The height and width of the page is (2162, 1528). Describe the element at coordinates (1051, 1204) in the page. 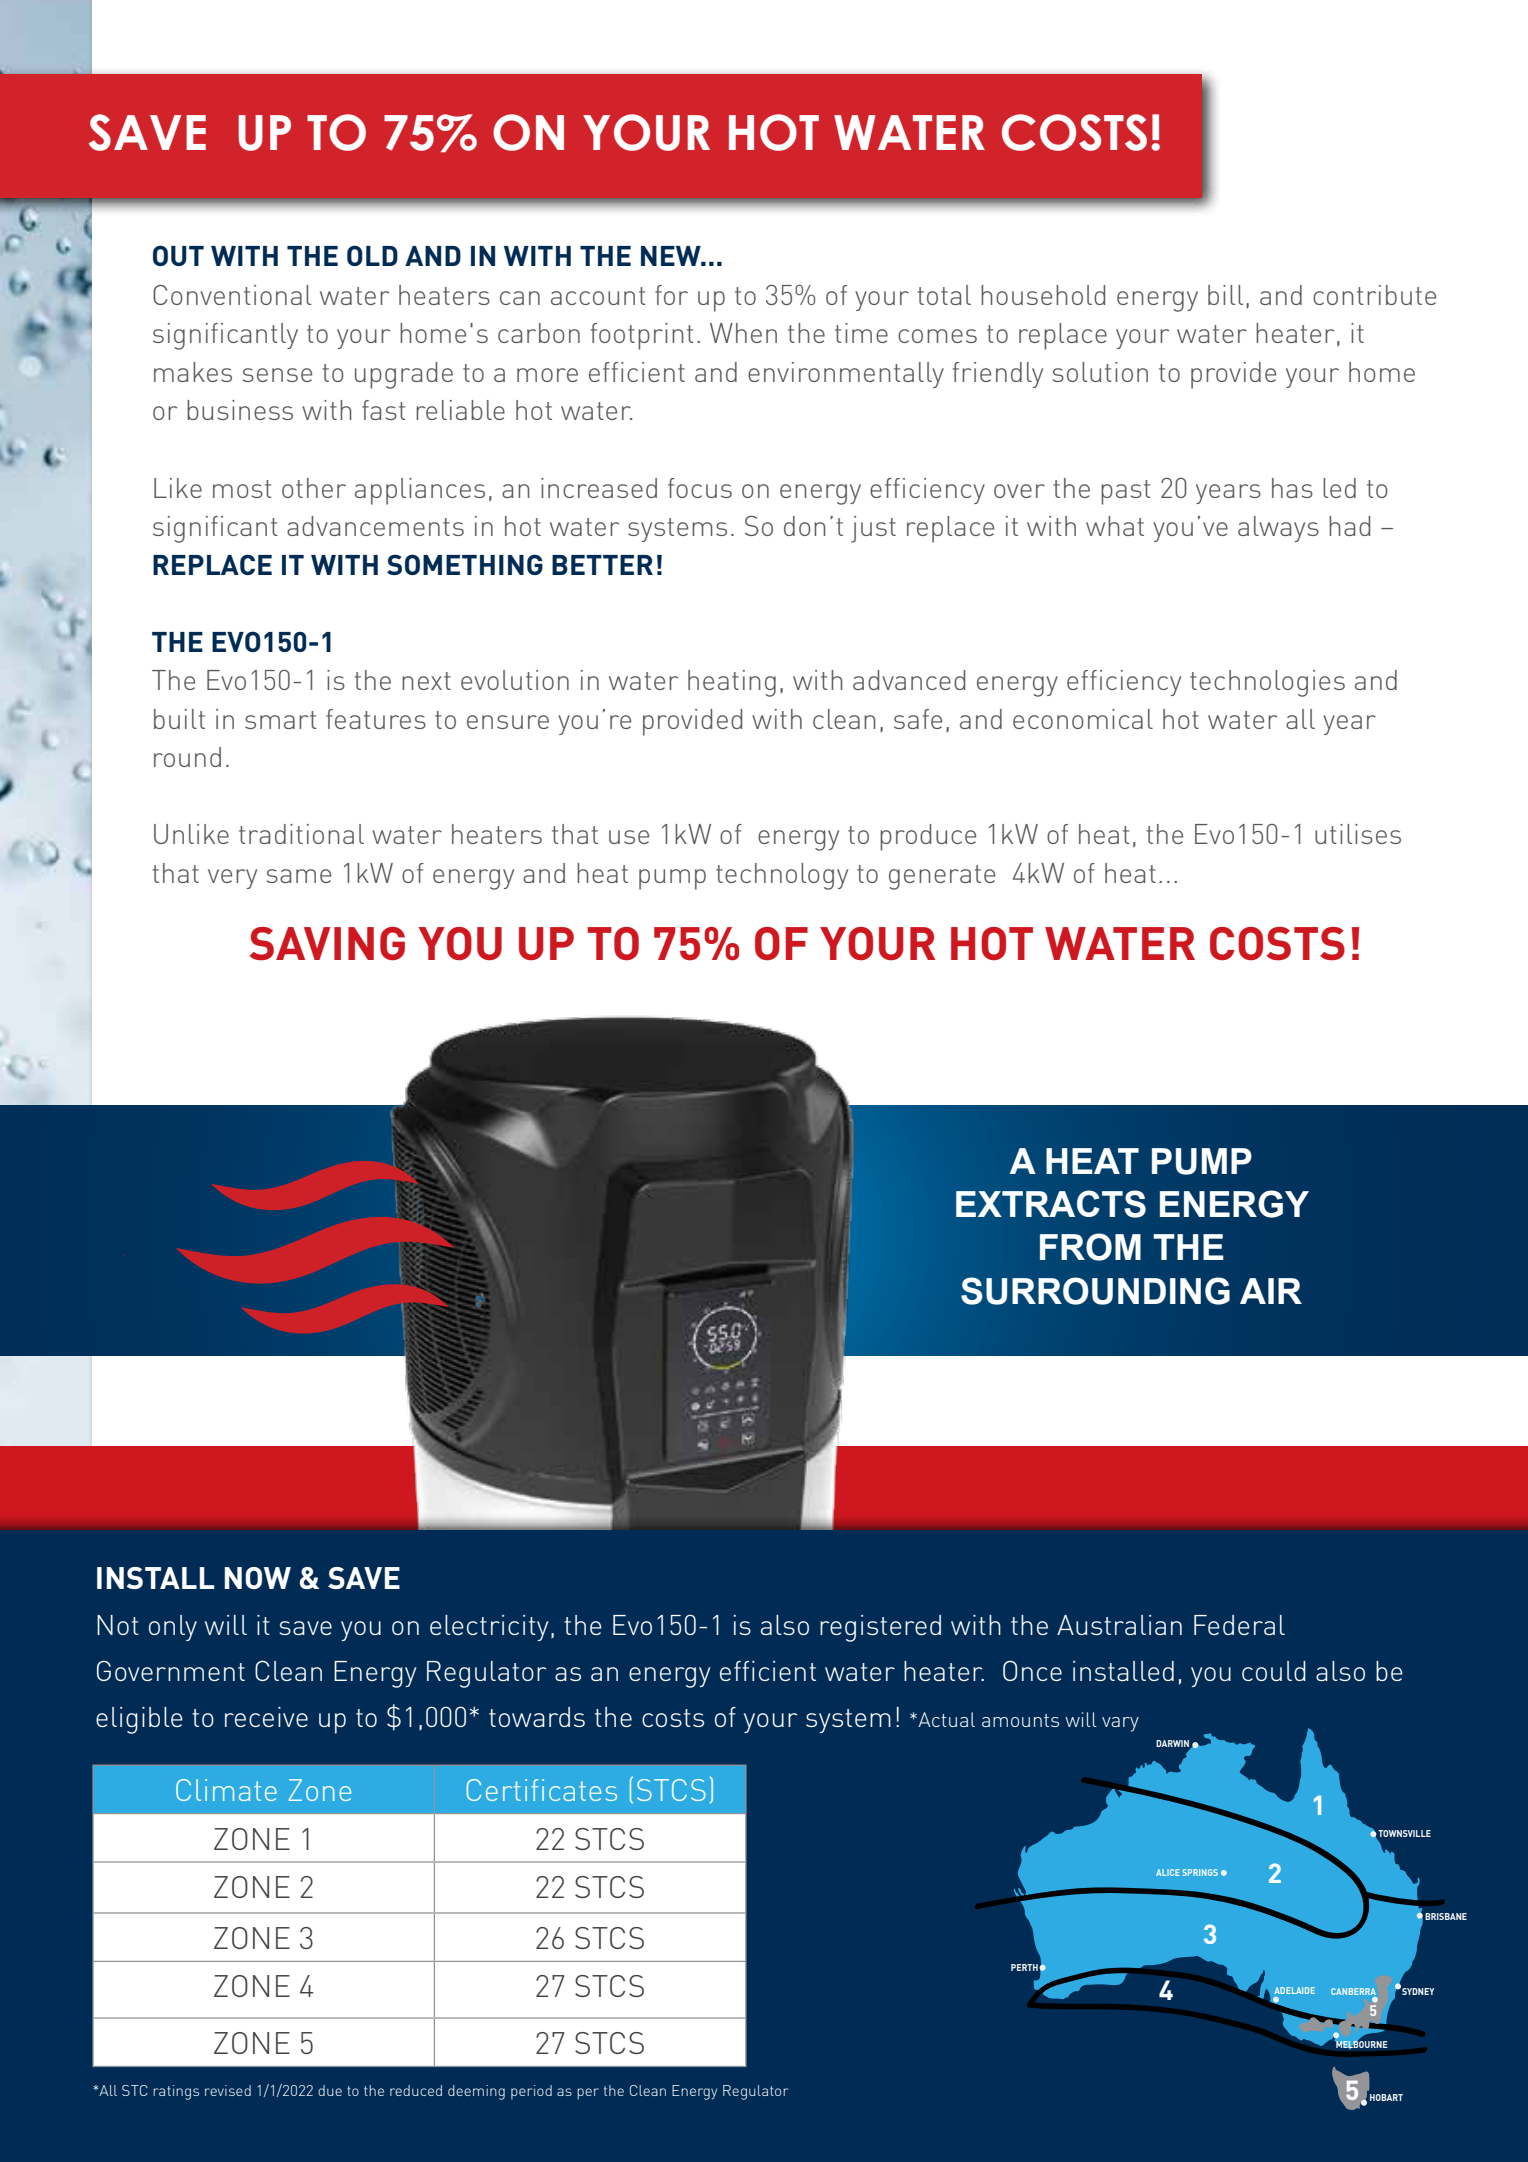

I see `EXTRACTS` at that location.
